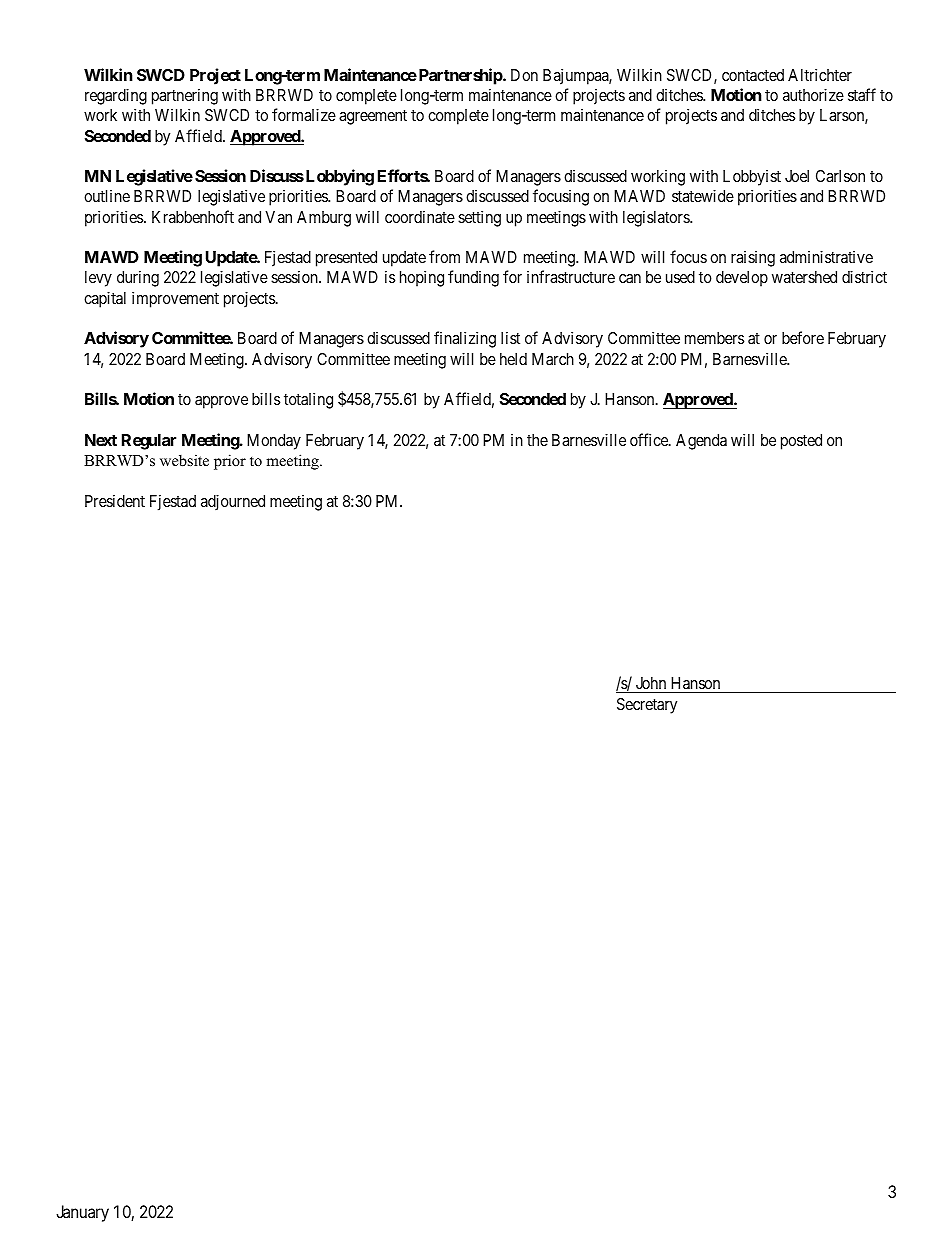 Image resolution: width=952 pixels, height=1233 pixels. What do you see at coordinates (82, 1213) in the document?
I see `January` at bounding box center [82, 1213].
